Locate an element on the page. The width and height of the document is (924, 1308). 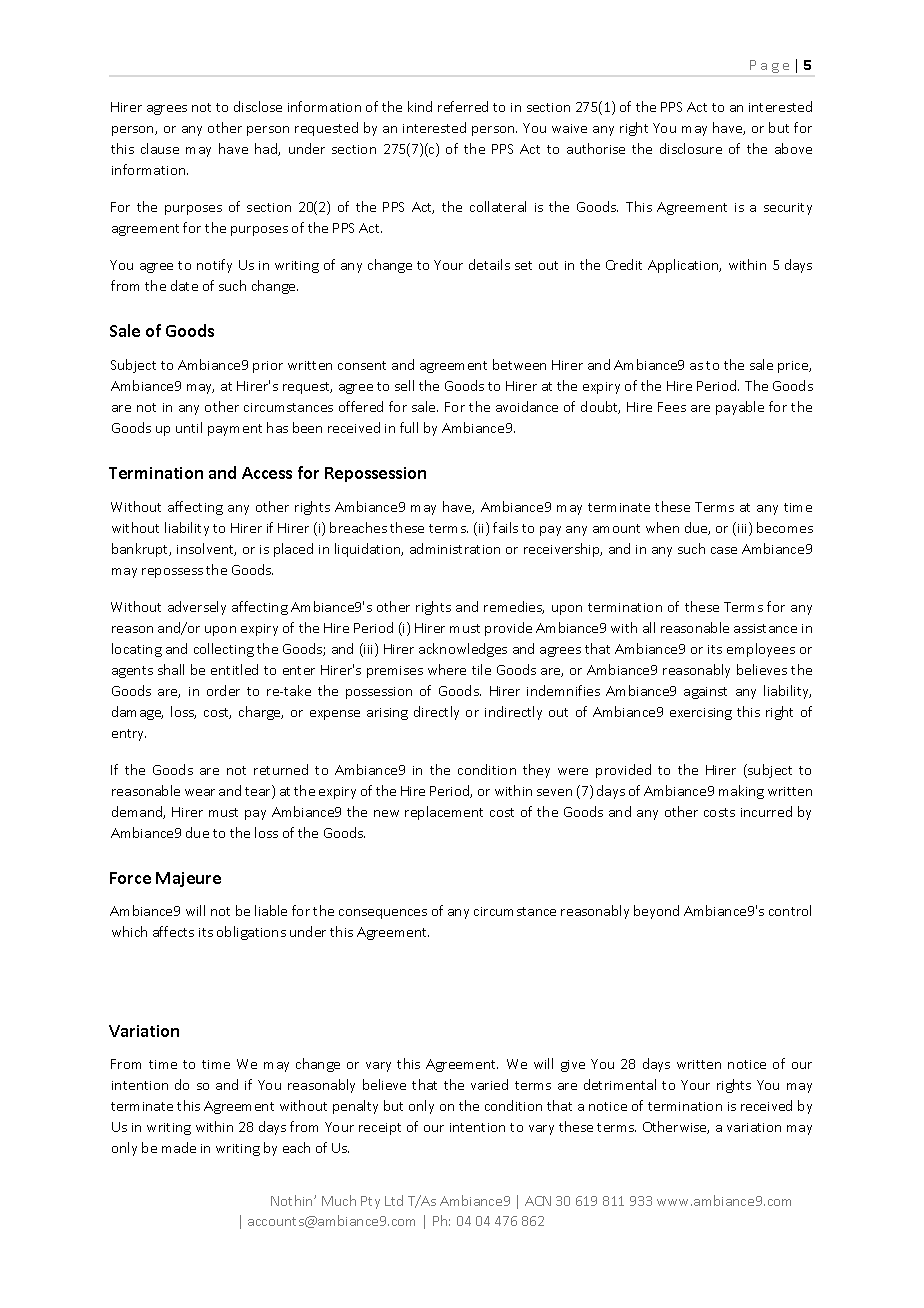
Ltd is located at coordinates (394, 1200).
